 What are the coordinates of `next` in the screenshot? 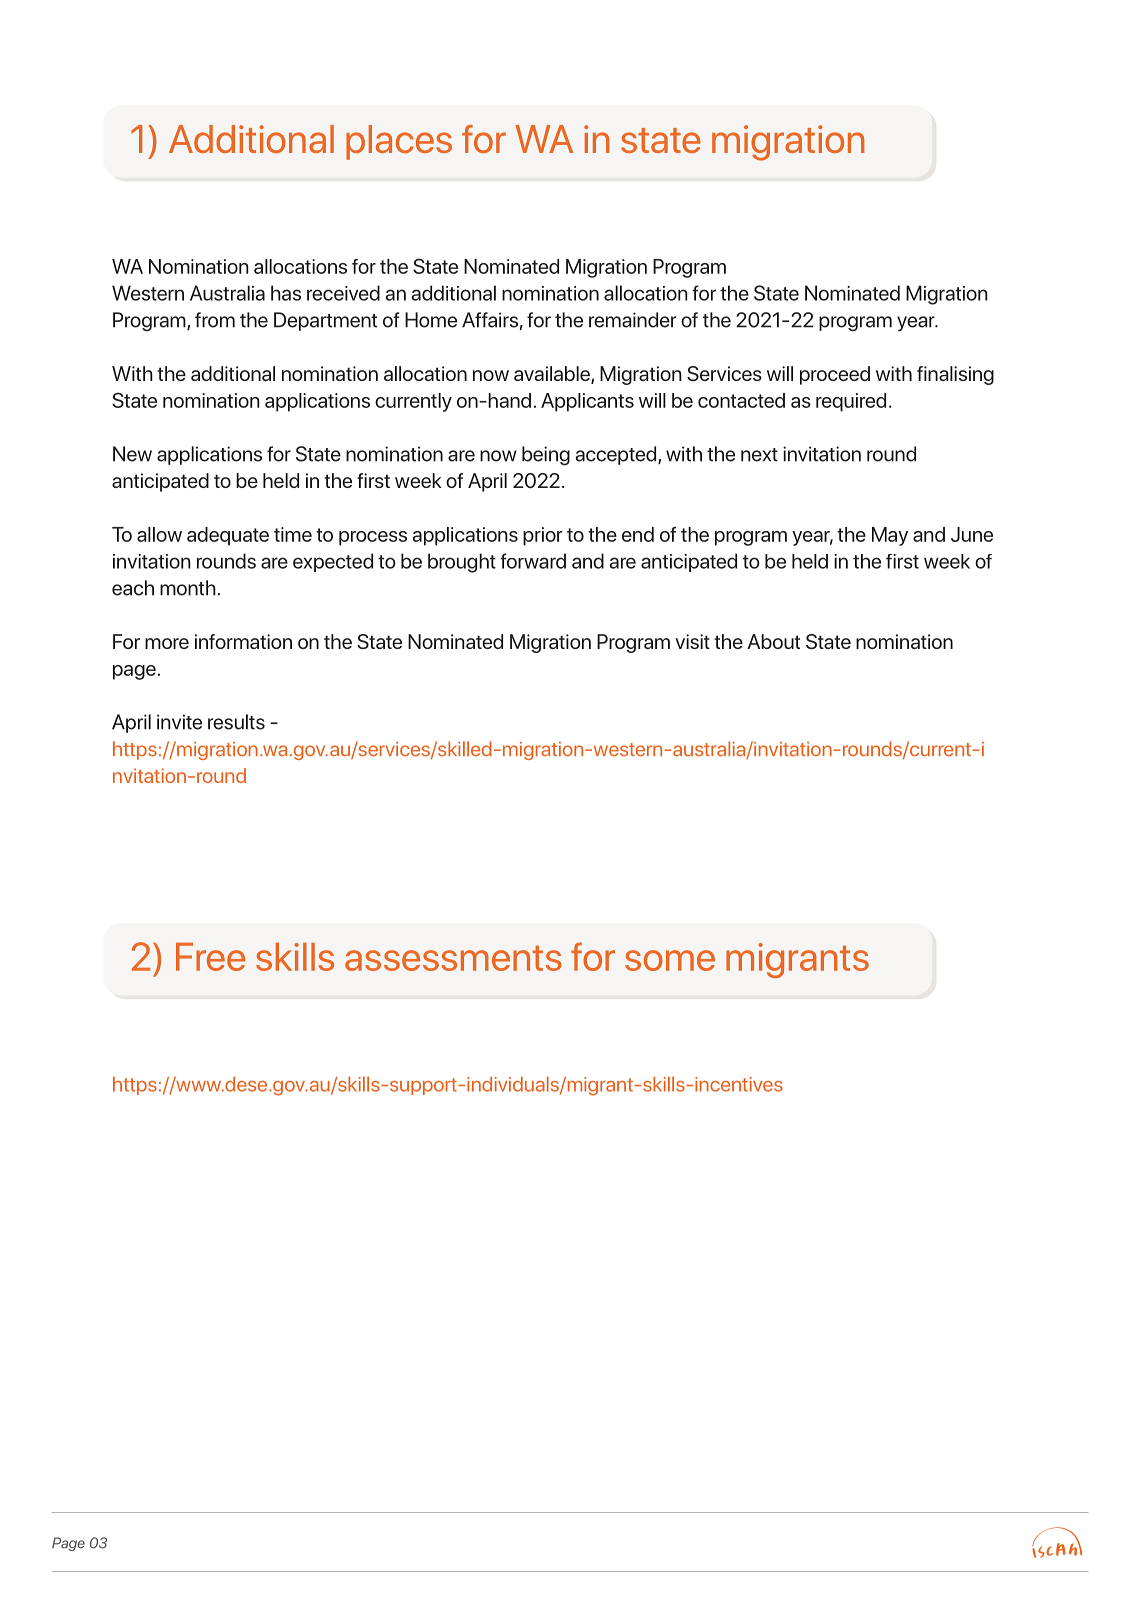 It's located at (759, 455).
